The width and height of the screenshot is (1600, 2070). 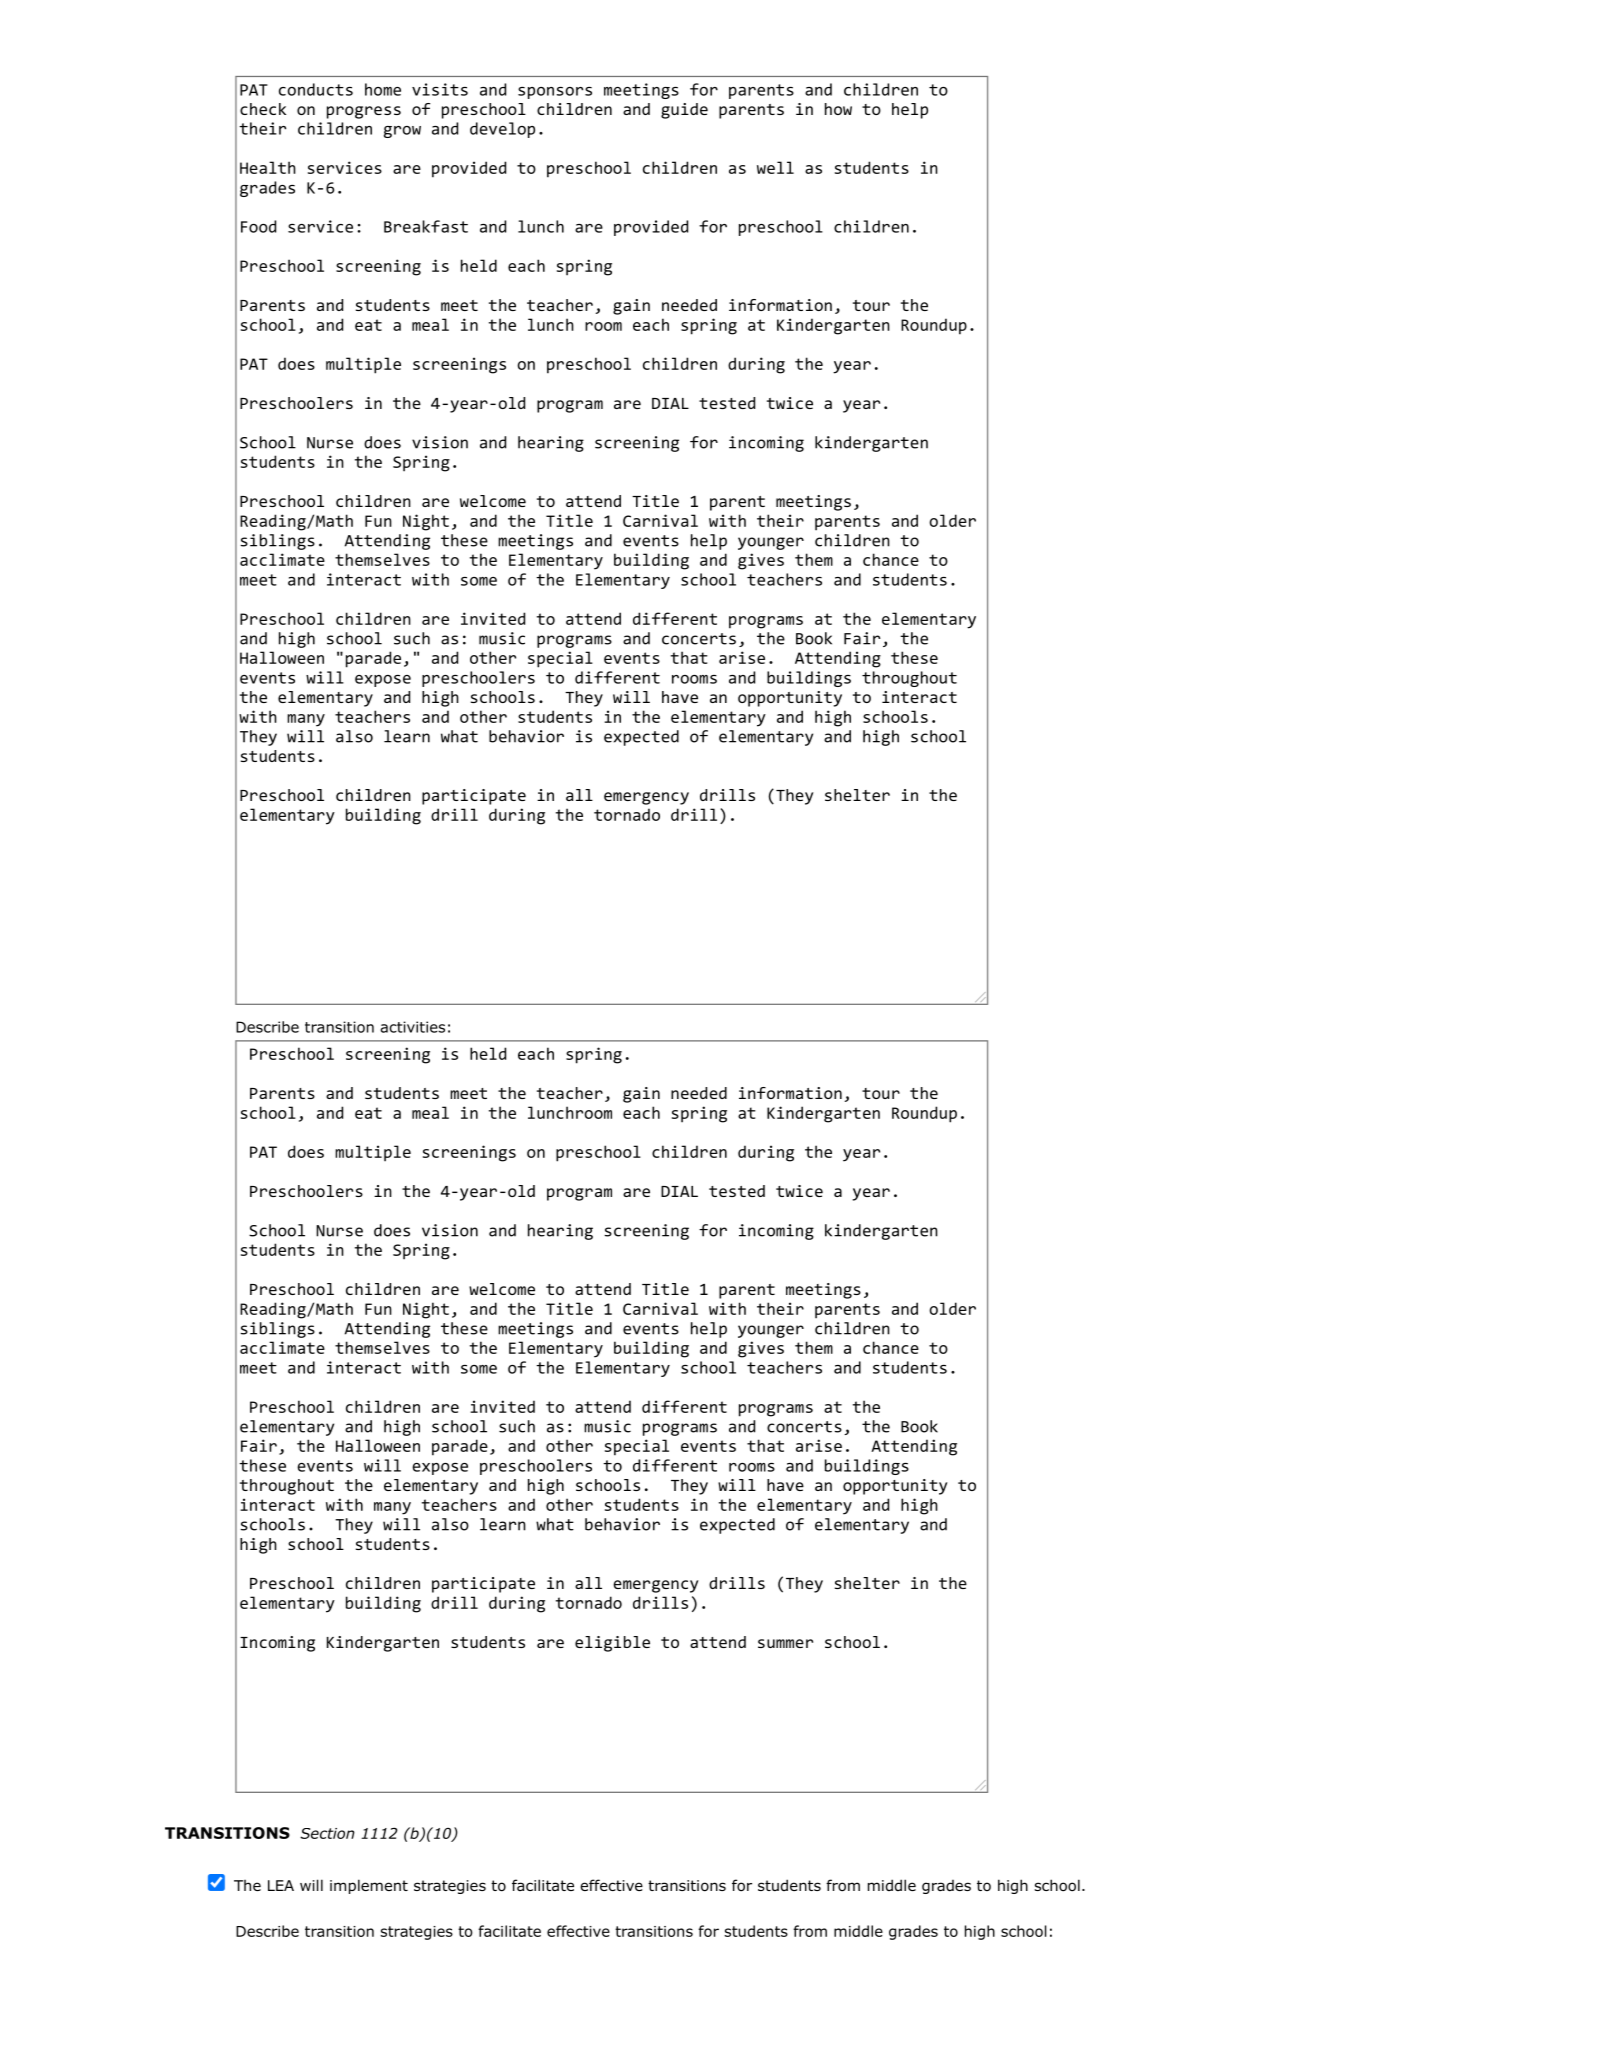 What do you see at coordinates (316, 89) in the screenshot?
I see `conducts` at bounding box center [316, 89].
